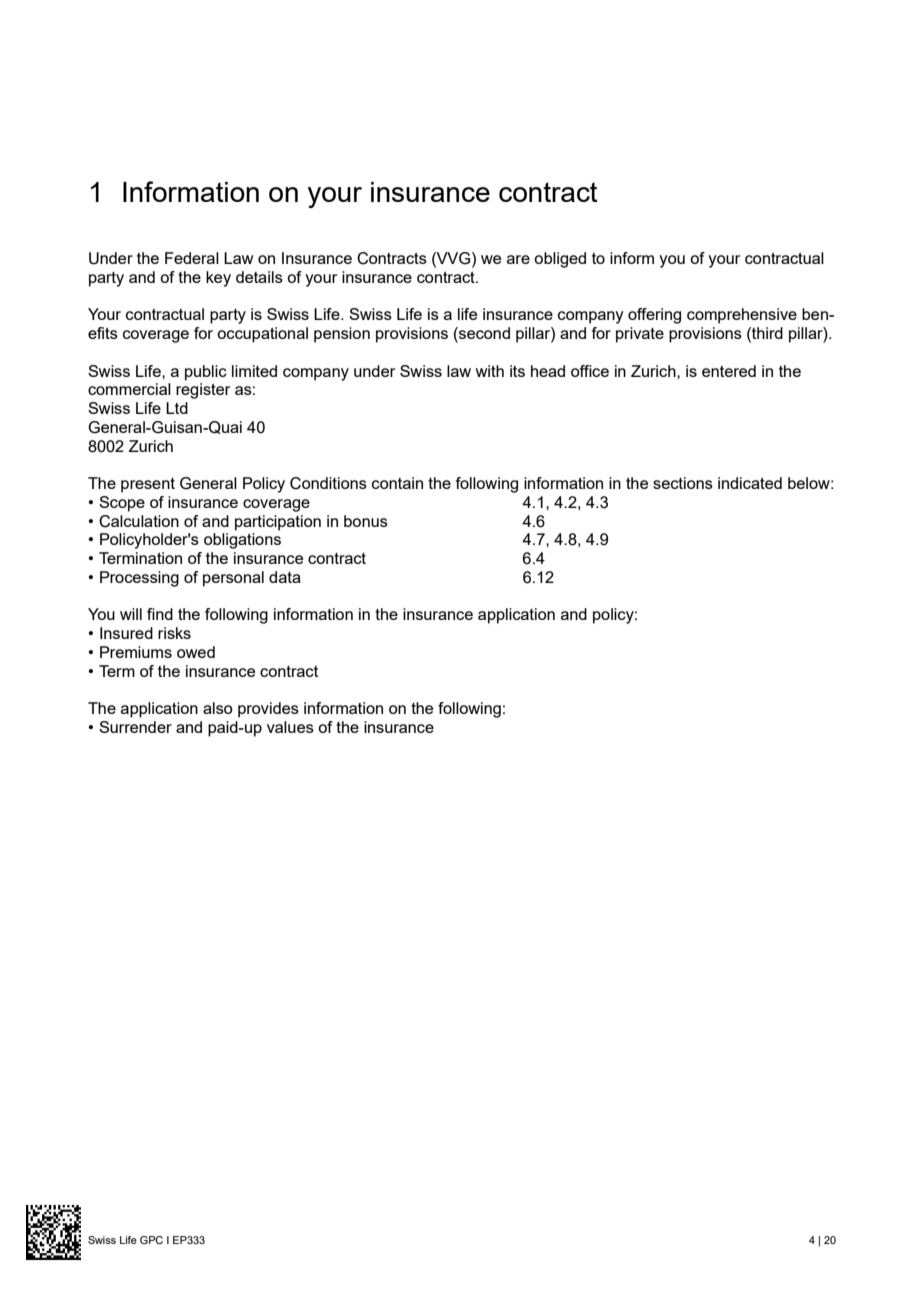 This image has height=1308, width=924. Describe the element at coordinates (268, 710) in the image. I see `provides` at that location.
